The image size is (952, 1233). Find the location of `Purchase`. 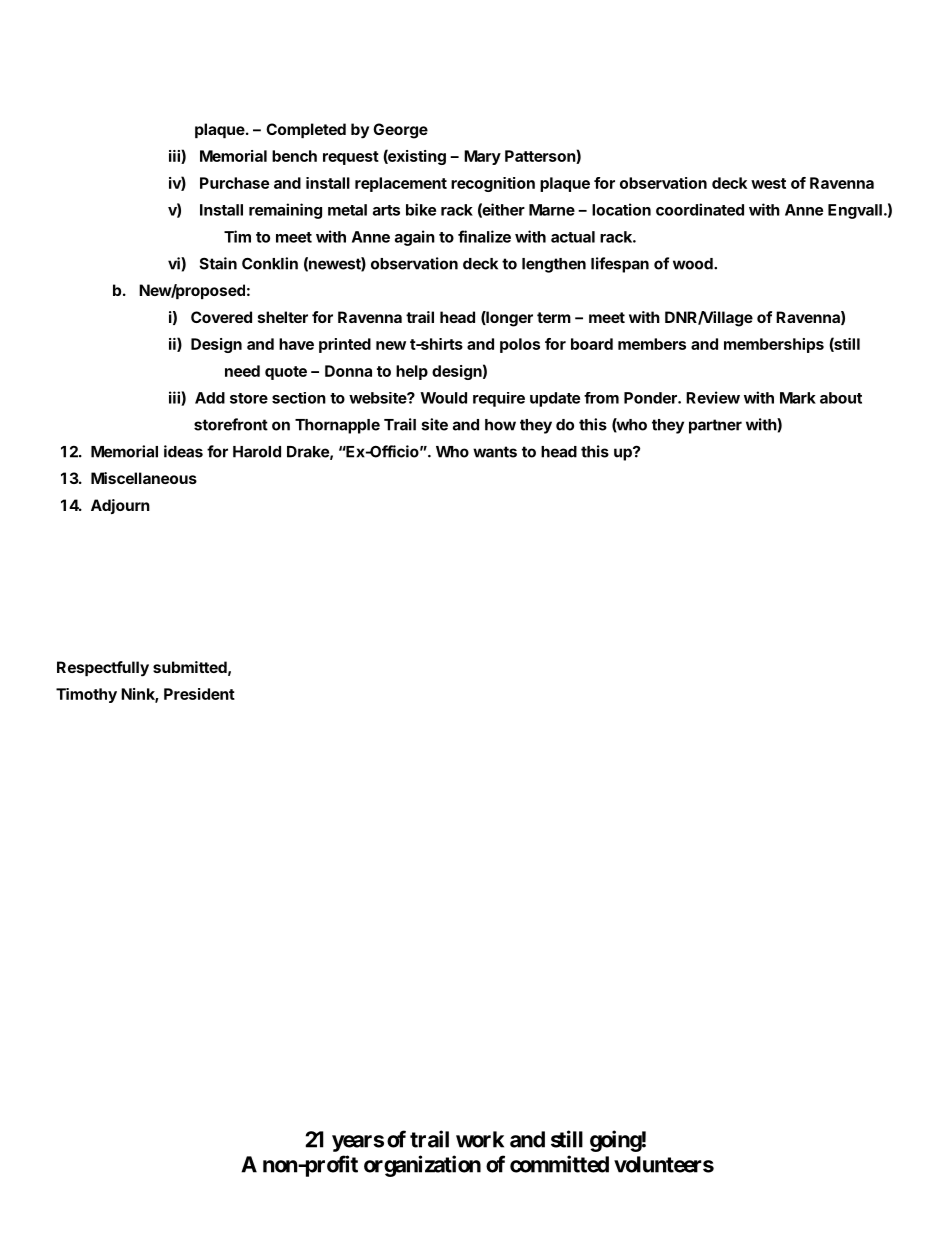

Purchase is located at coordinates (234, 183).
